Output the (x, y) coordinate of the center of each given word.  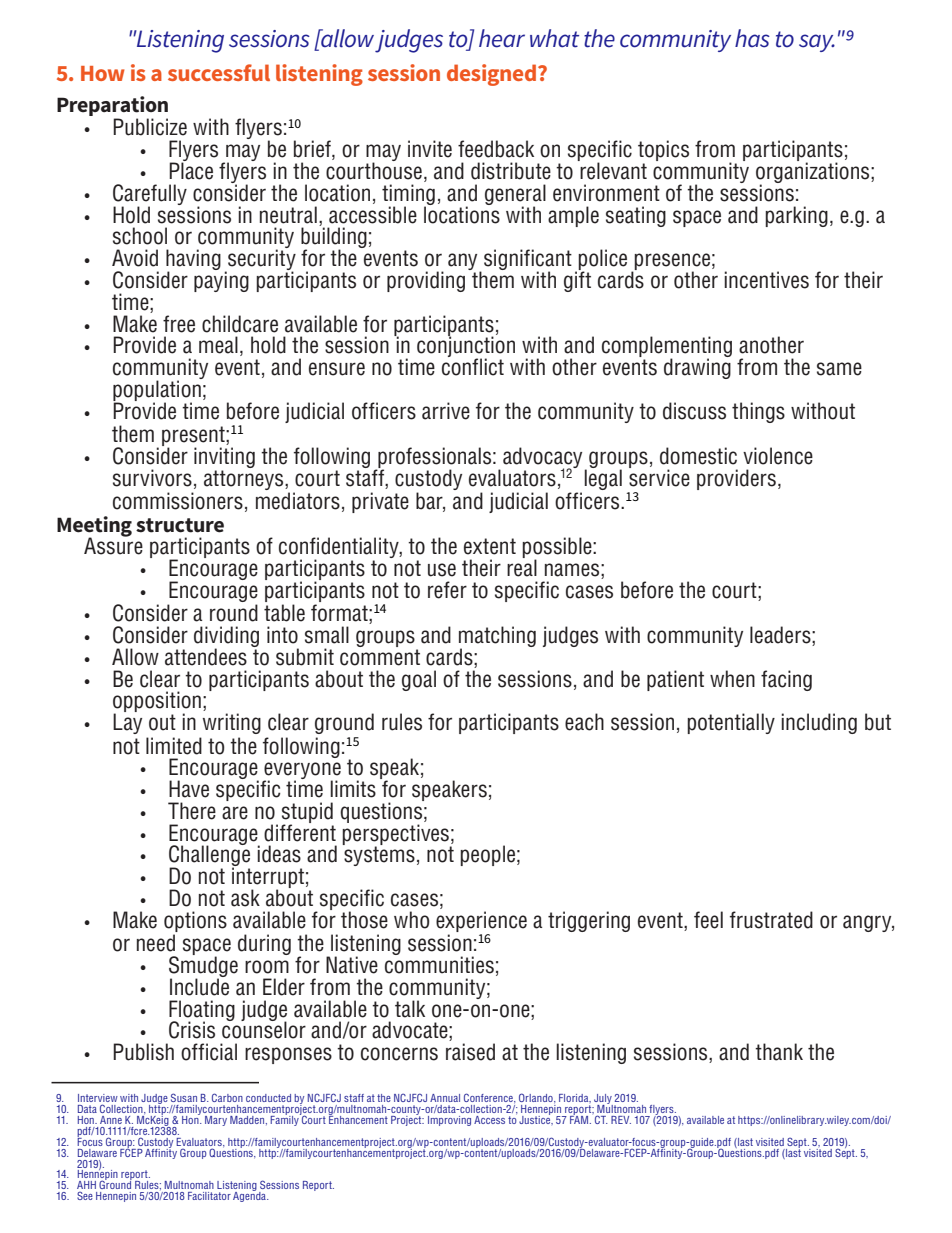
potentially (731, 723)
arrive (446, 411)
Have (189, 789)
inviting (224, 457)
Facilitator (209, 1196)
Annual (445, 1098)
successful (219, 72)
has (752, 38)
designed (493, 75)
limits (353, 789)
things (758, 412)
